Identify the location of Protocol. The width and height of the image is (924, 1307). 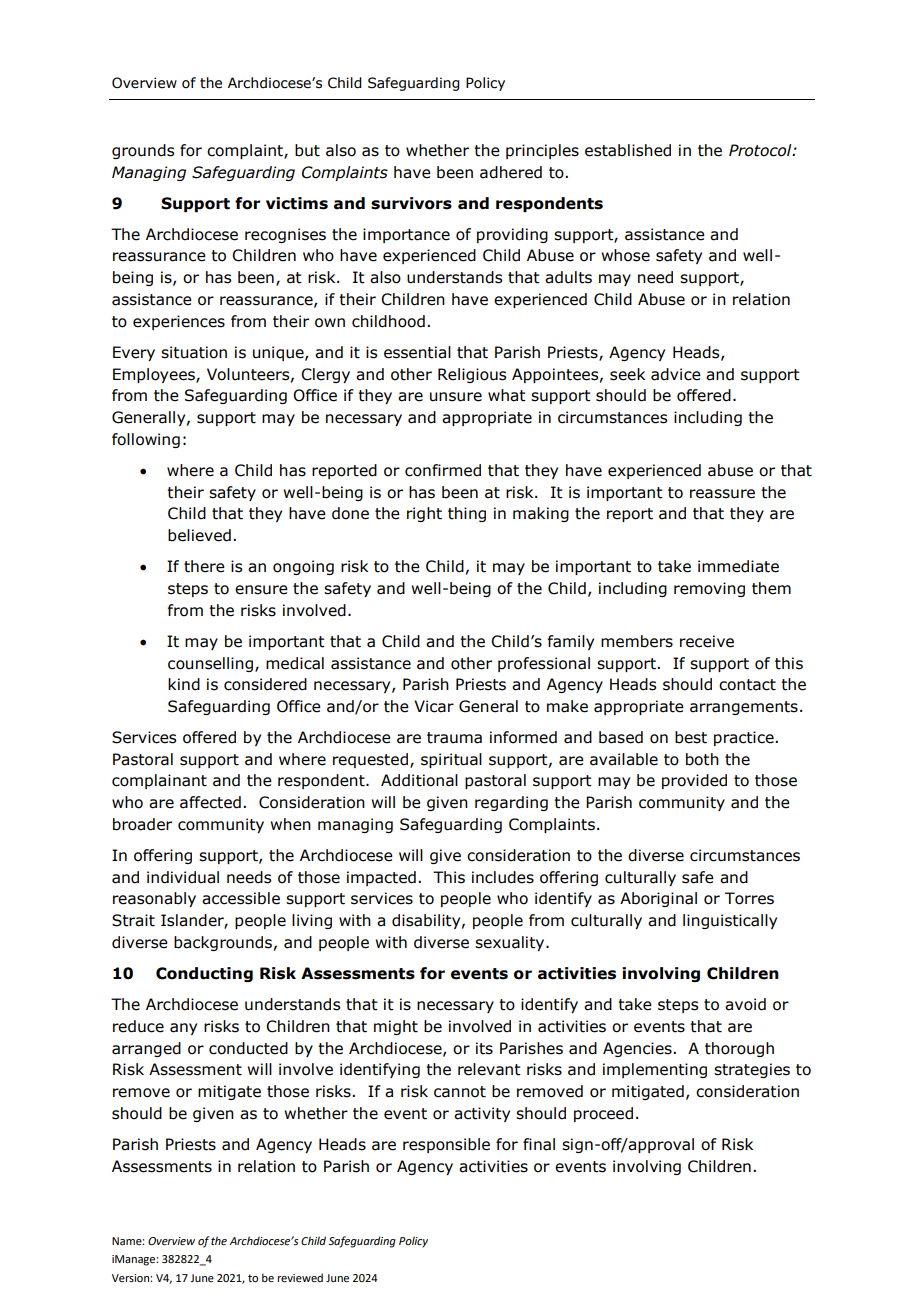
(761, 150).
